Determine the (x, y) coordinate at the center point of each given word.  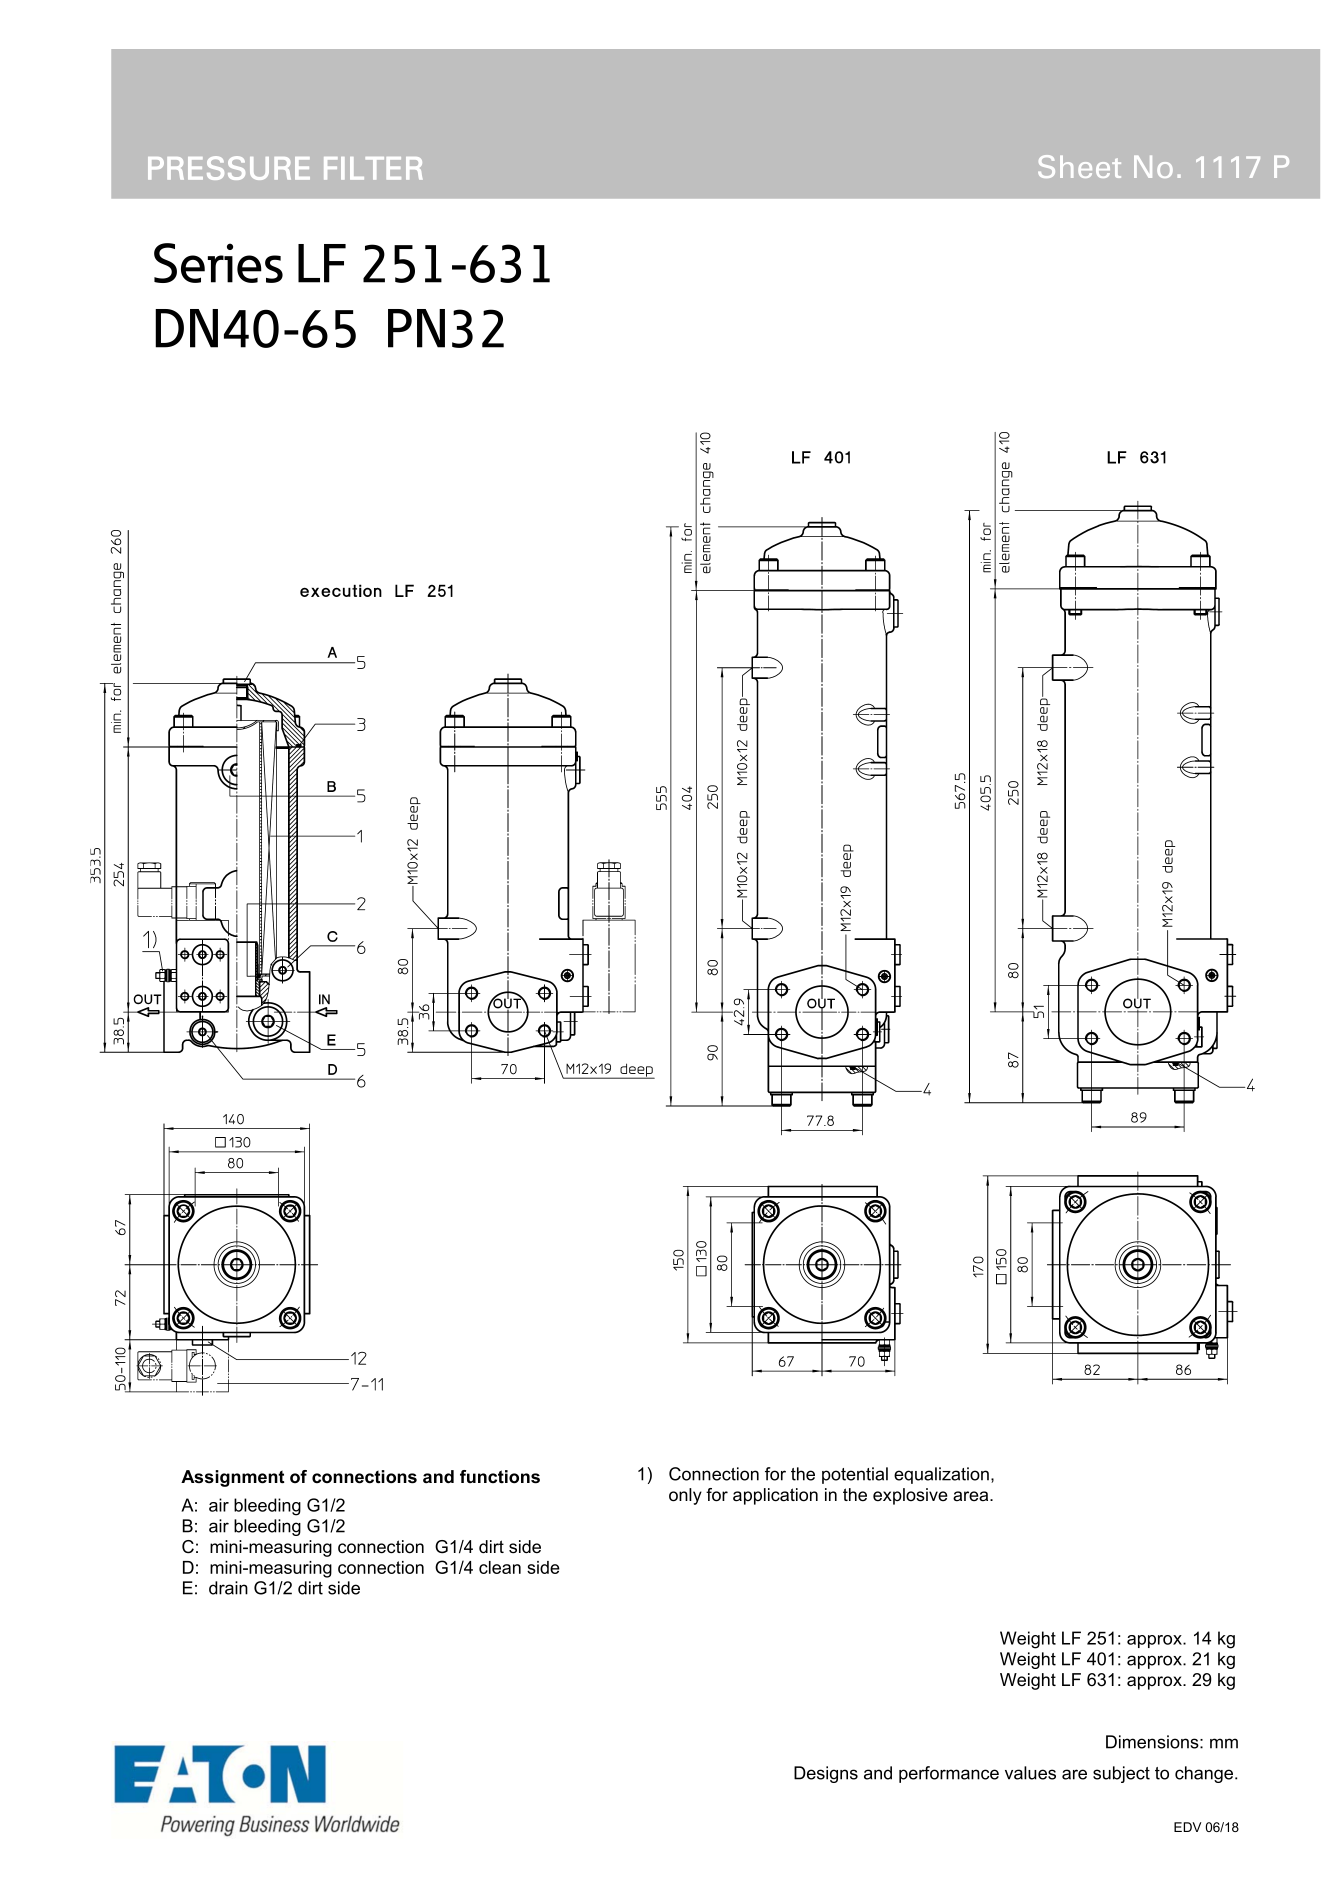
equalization (941, 1475)
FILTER (373, 168)
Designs (826, 1774)
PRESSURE (229, 168)
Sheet (1079, 166)
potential (855, 1475)
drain (228, 1588)
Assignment (233, 1478)
